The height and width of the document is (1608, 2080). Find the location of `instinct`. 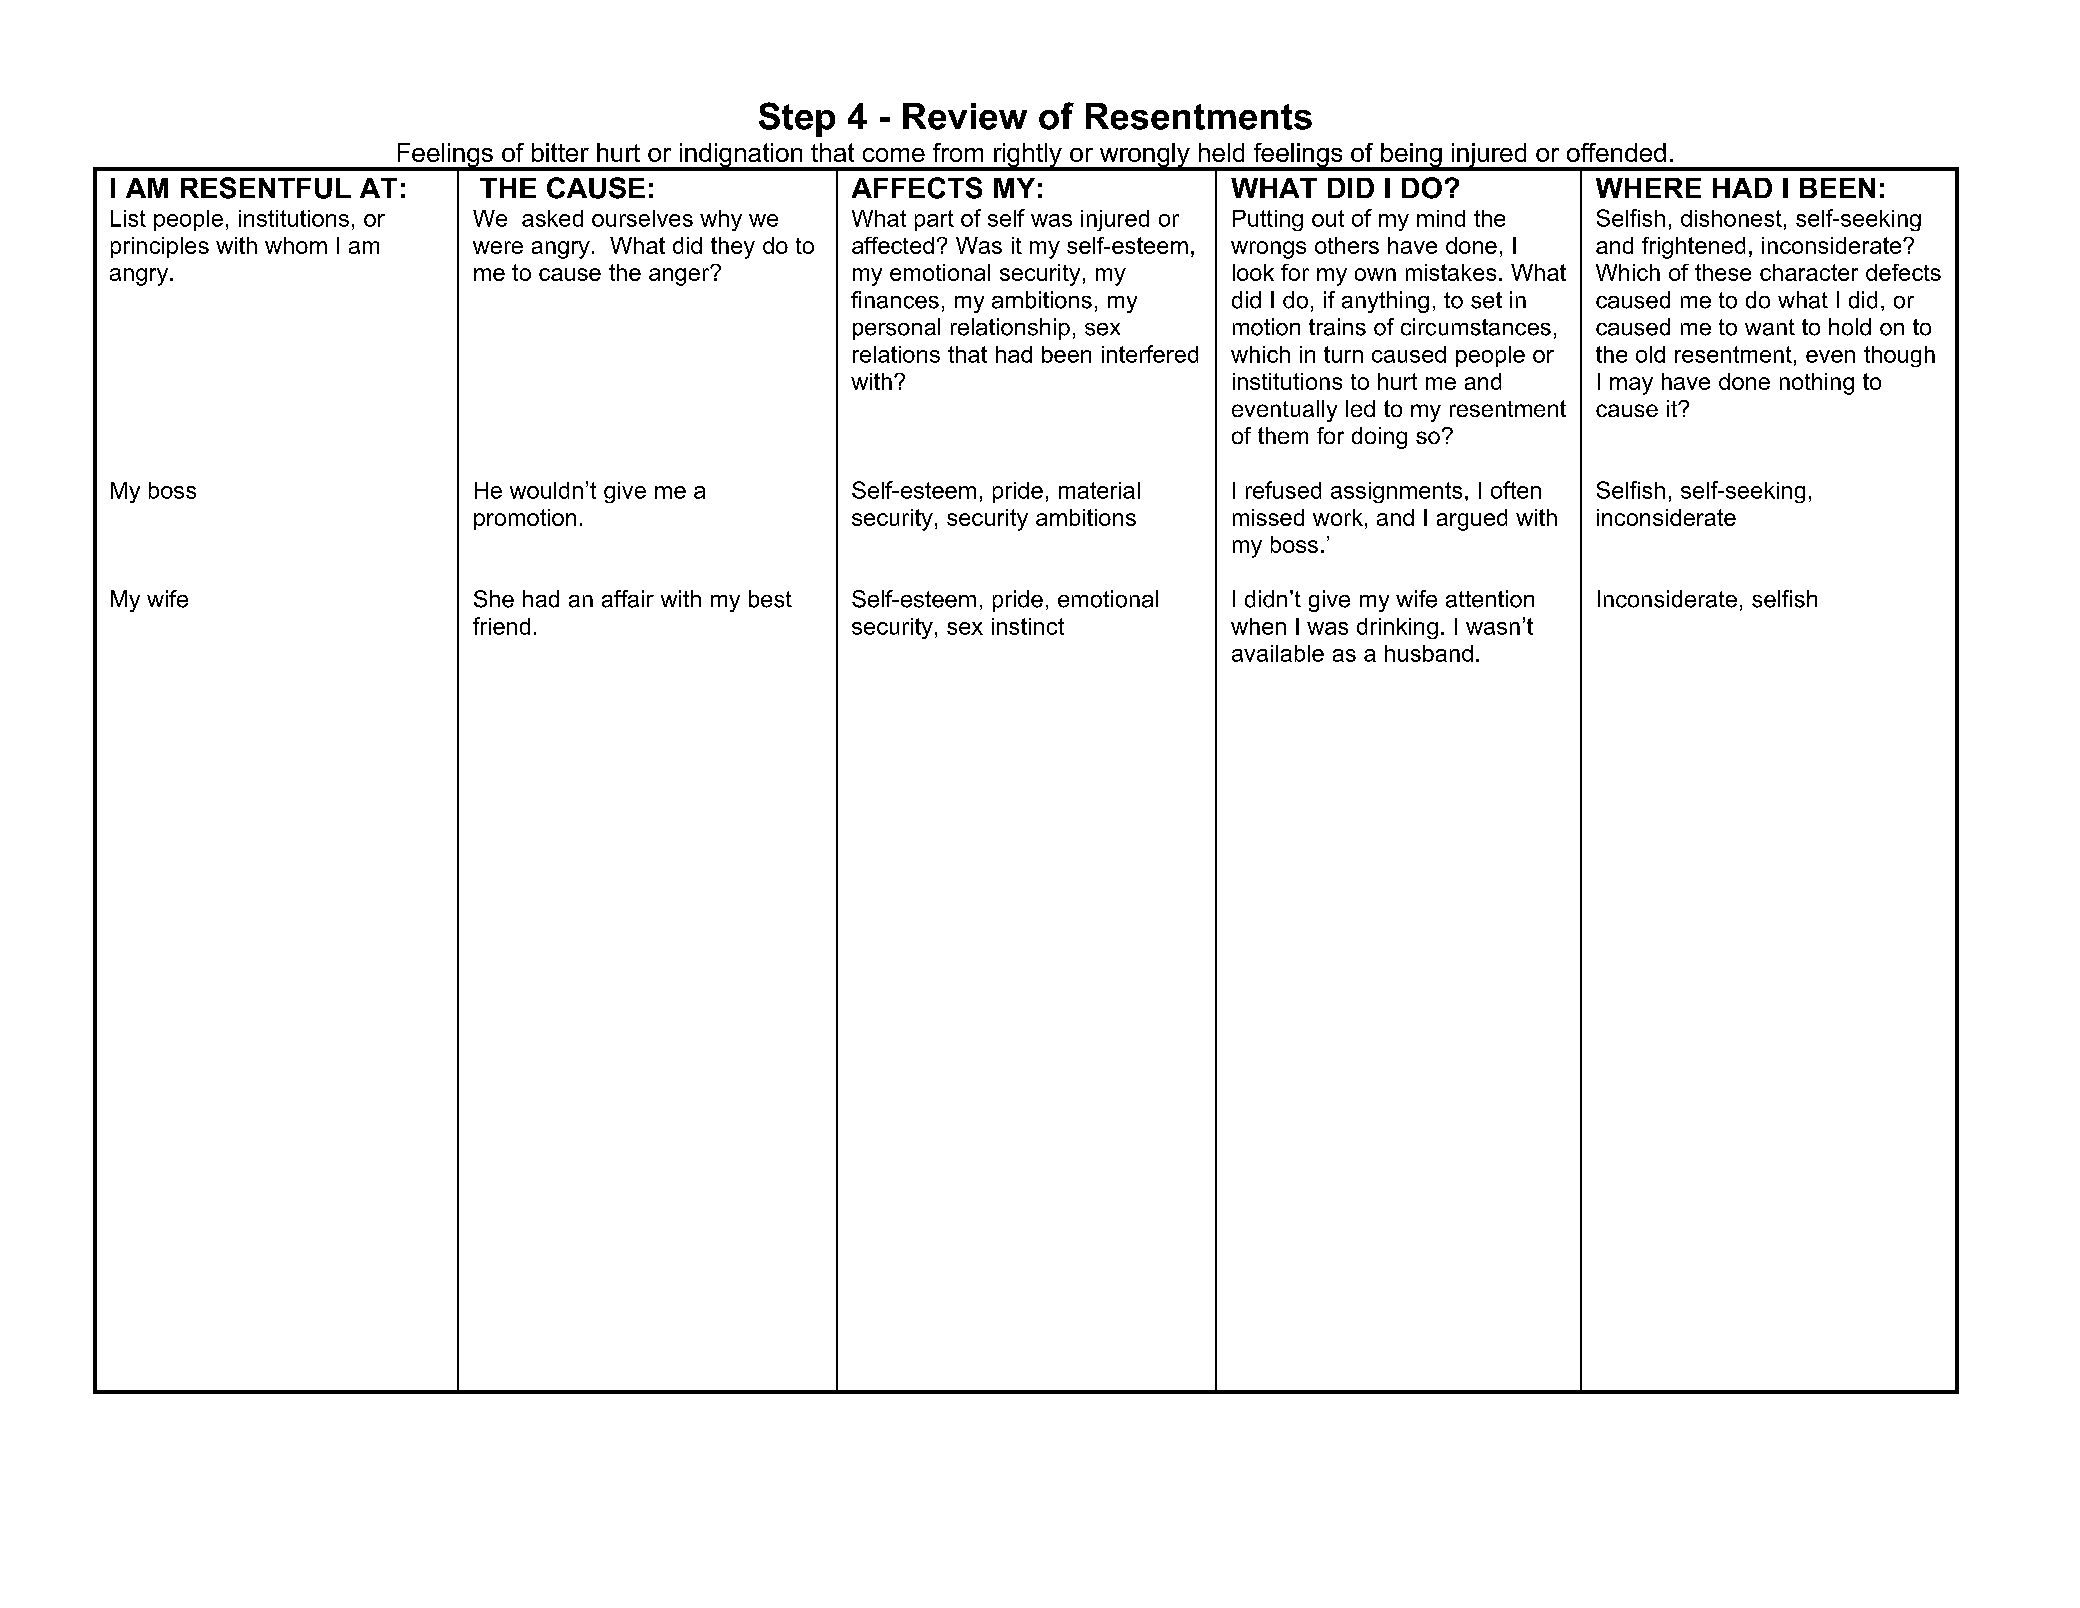

instinct is located at coordinates (1028, 626).
